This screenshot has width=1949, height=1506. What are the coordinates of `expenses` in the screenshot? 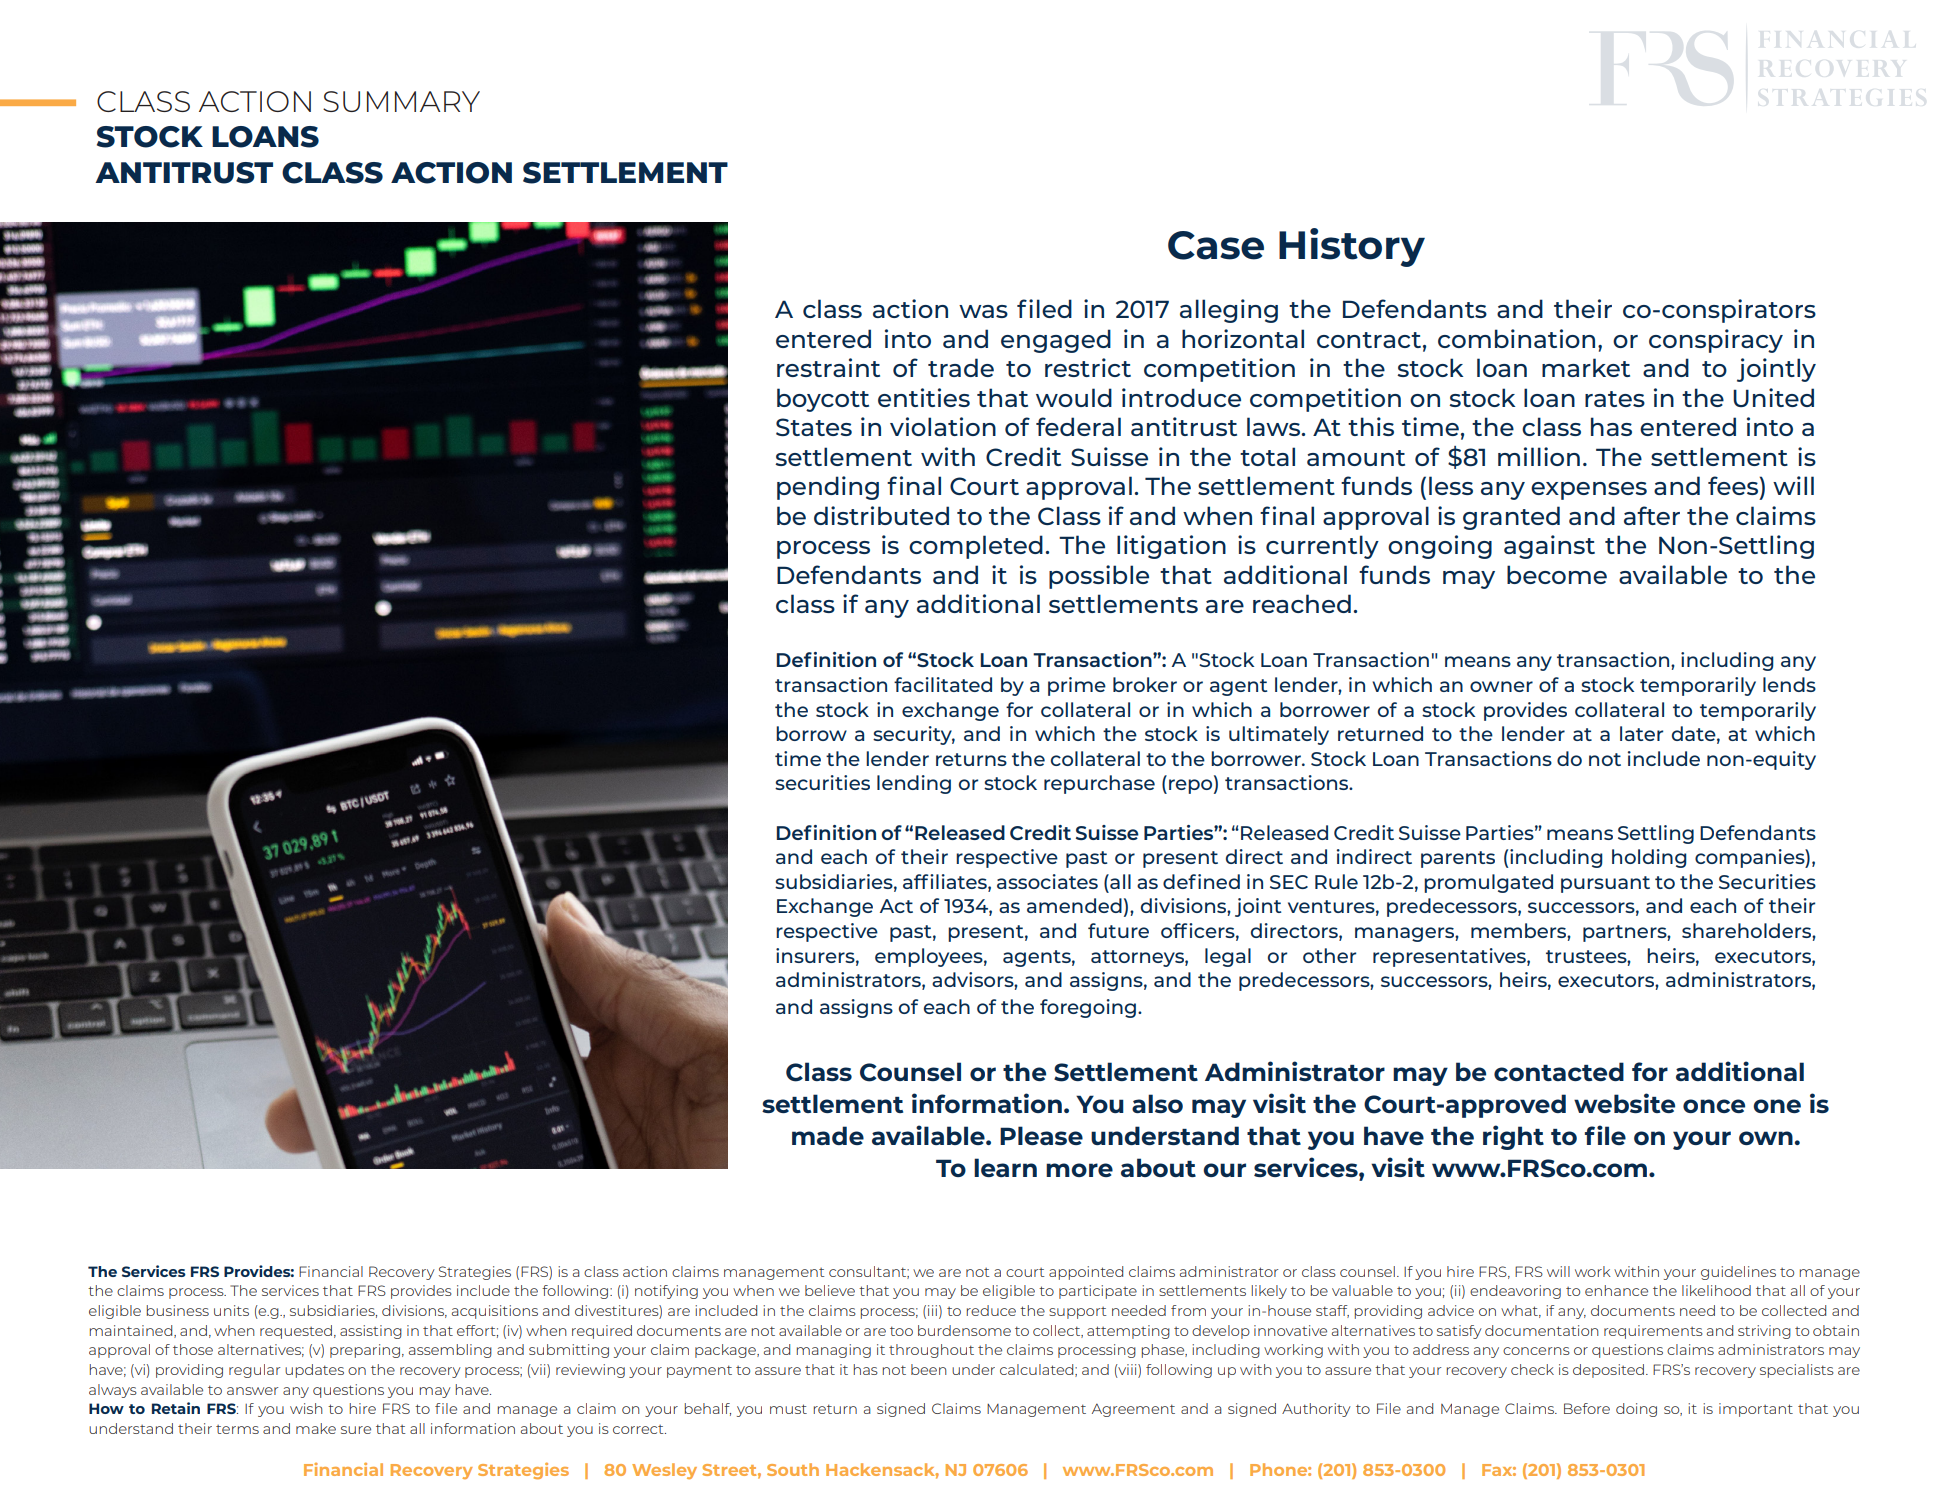 It's located at (1589, 491).
